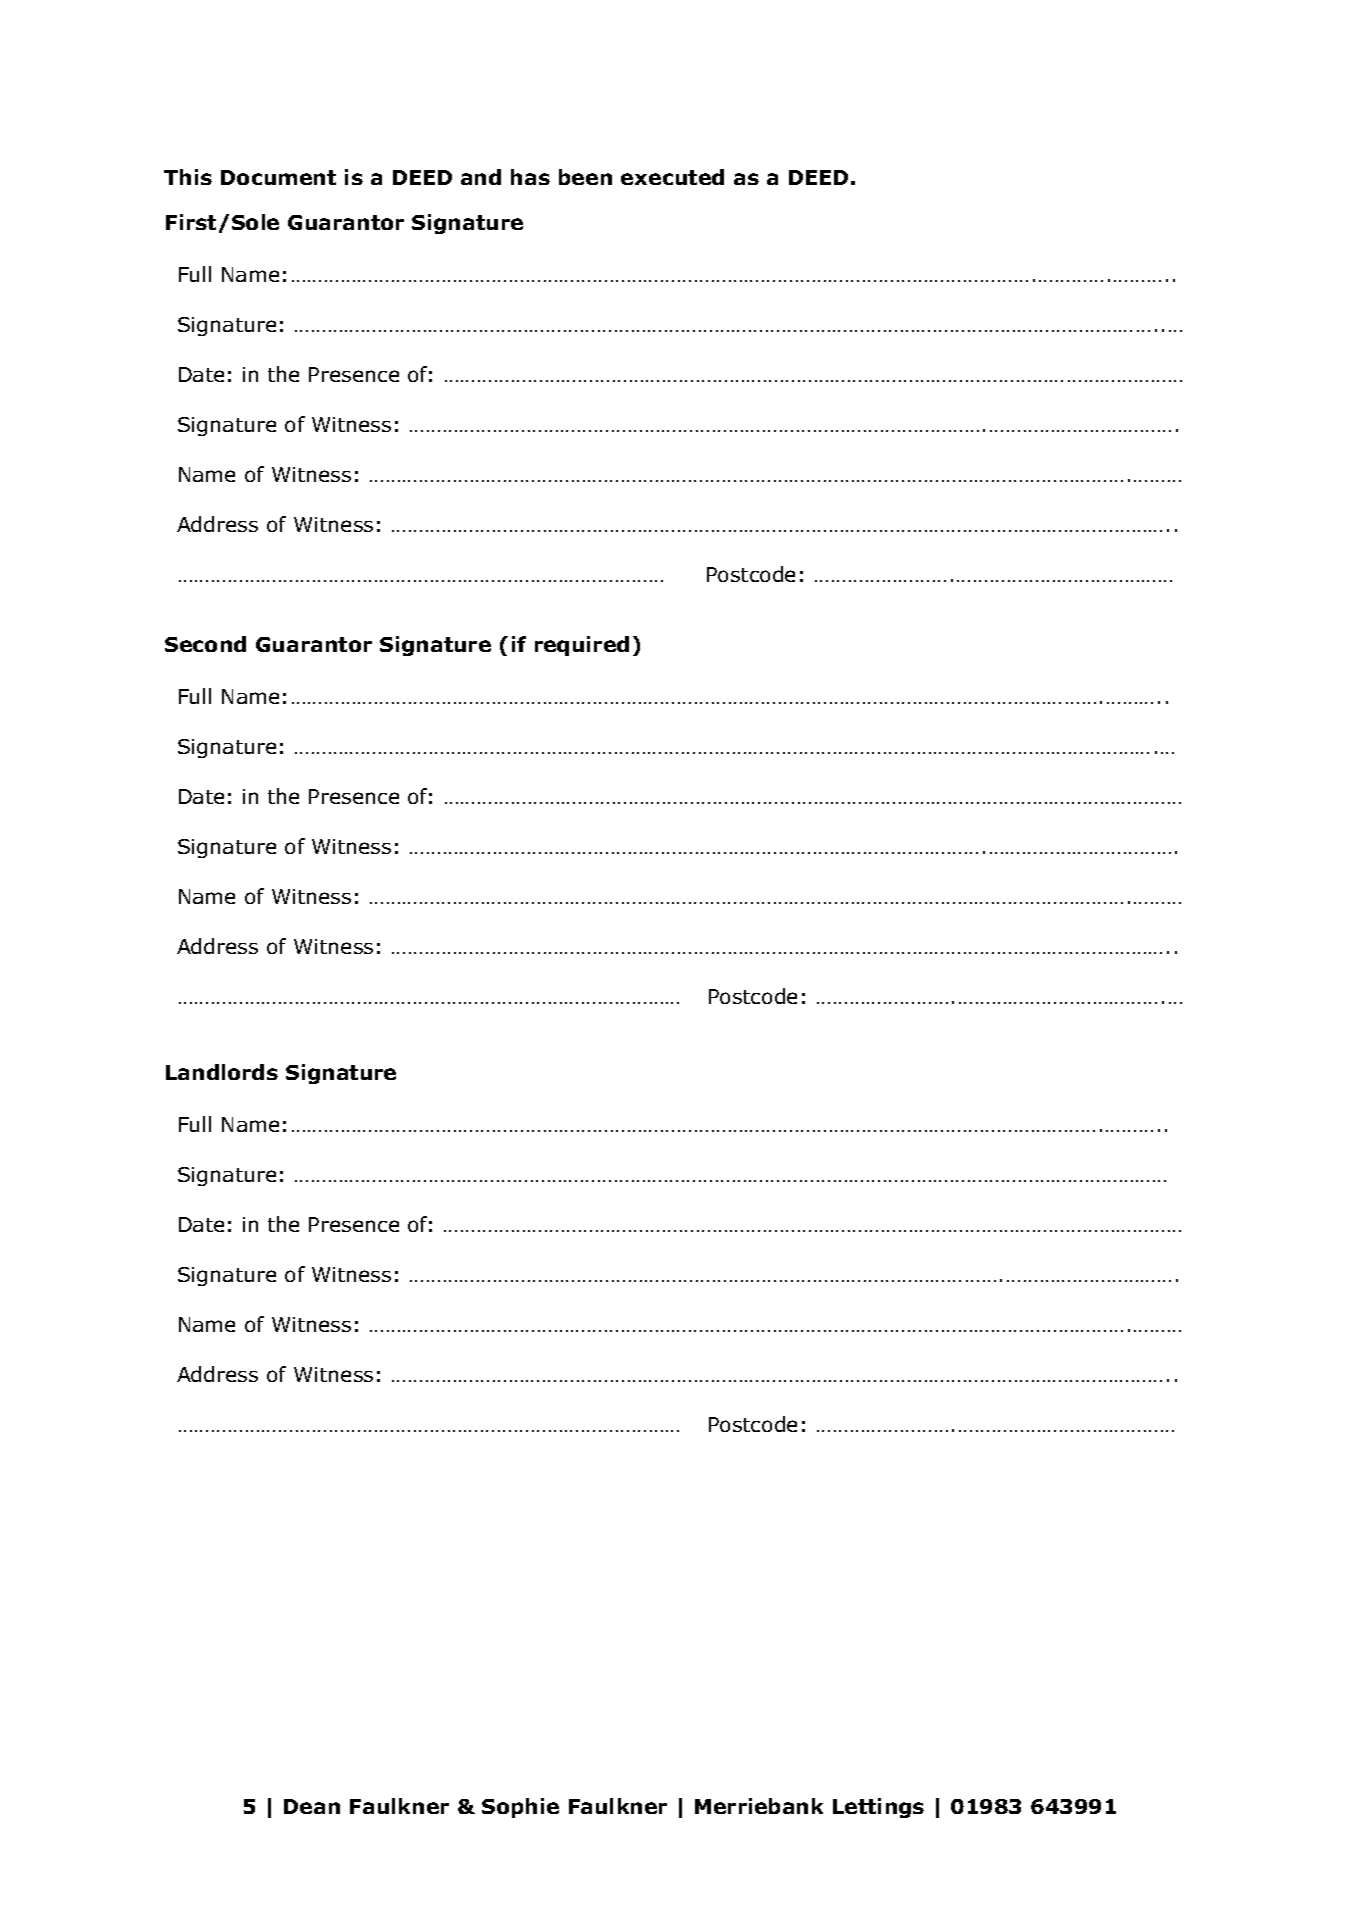 Image resolution: width=1361 pixels, height=1925 pixels. What do you see at coordinates (520, 1808) in the document?
I see `Sophie` at bounding box center [520, 1808].
